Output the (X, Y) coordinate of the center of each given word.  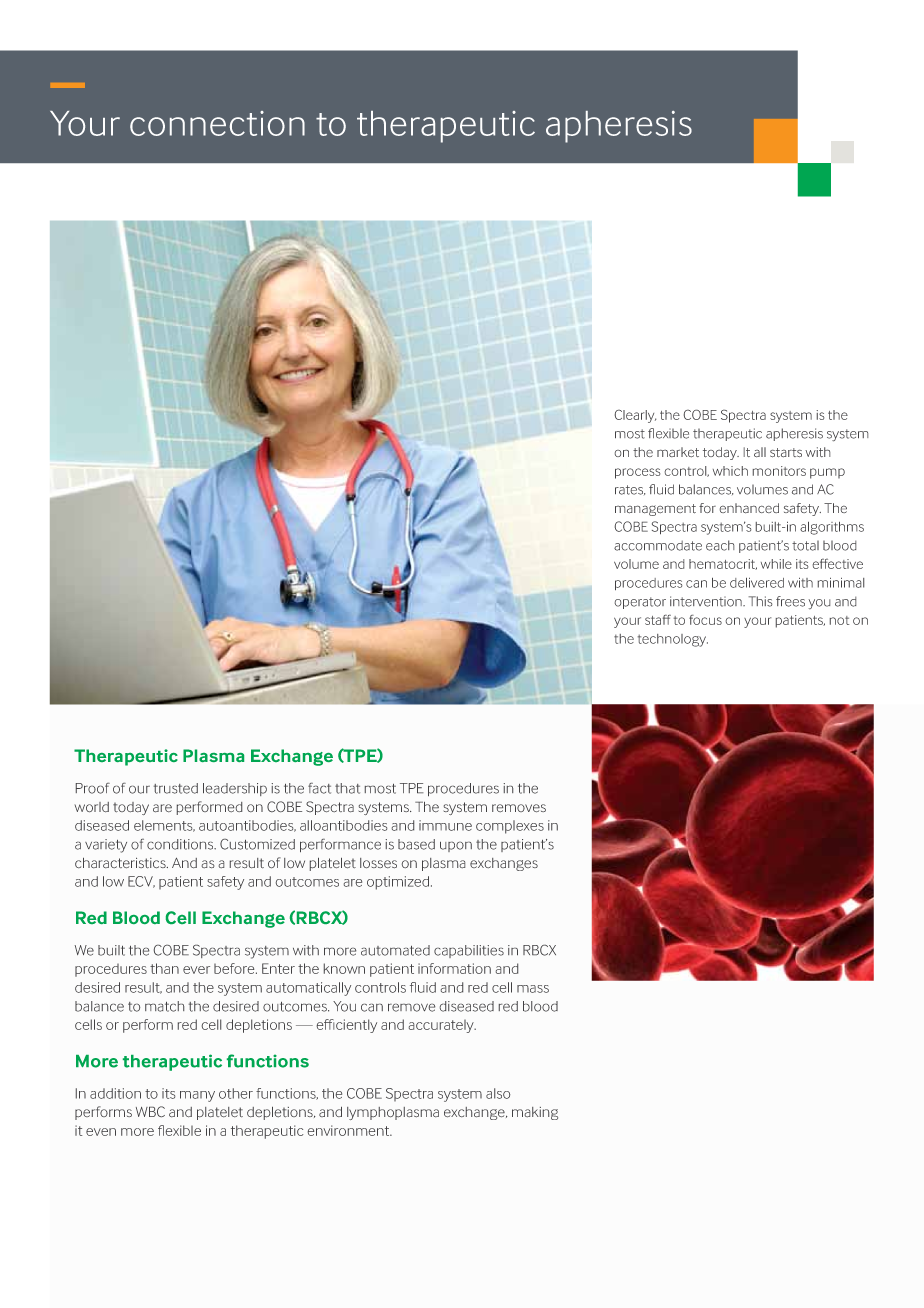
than (164, 968)
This (760, 601)
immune (445, 825)
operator (640, 603)
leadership (235, 789)
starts (786, 452)
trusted (176, 788)
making (535, 1113)
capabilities (469, 951)
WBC (150, 1111)
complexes (510, 827)
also (498, 1093)
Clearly (635, 416)
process (637, 473)
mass (533, 989)
